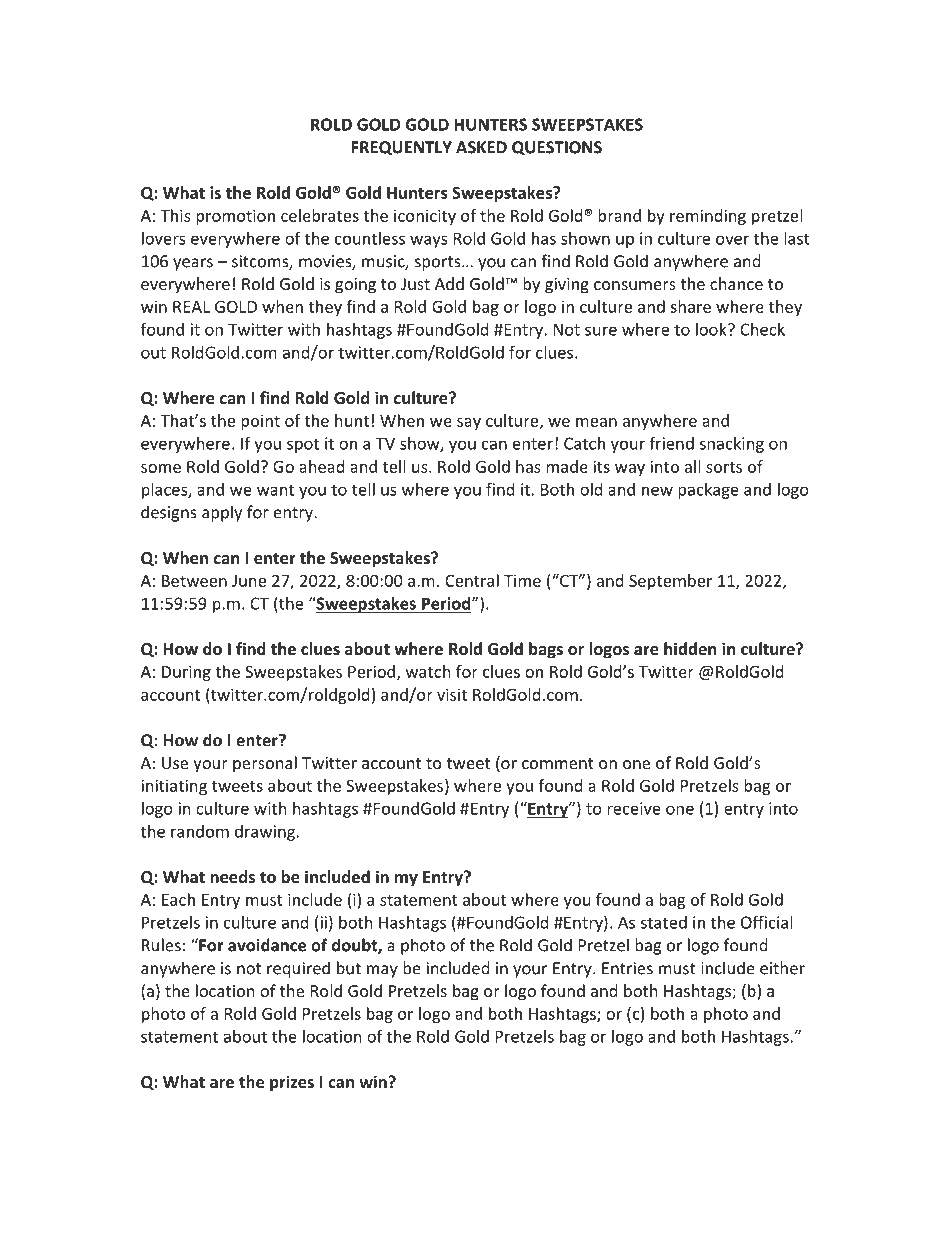 This screenshot has height=1233, width=952. I want to click on either, so click(782, 968).
